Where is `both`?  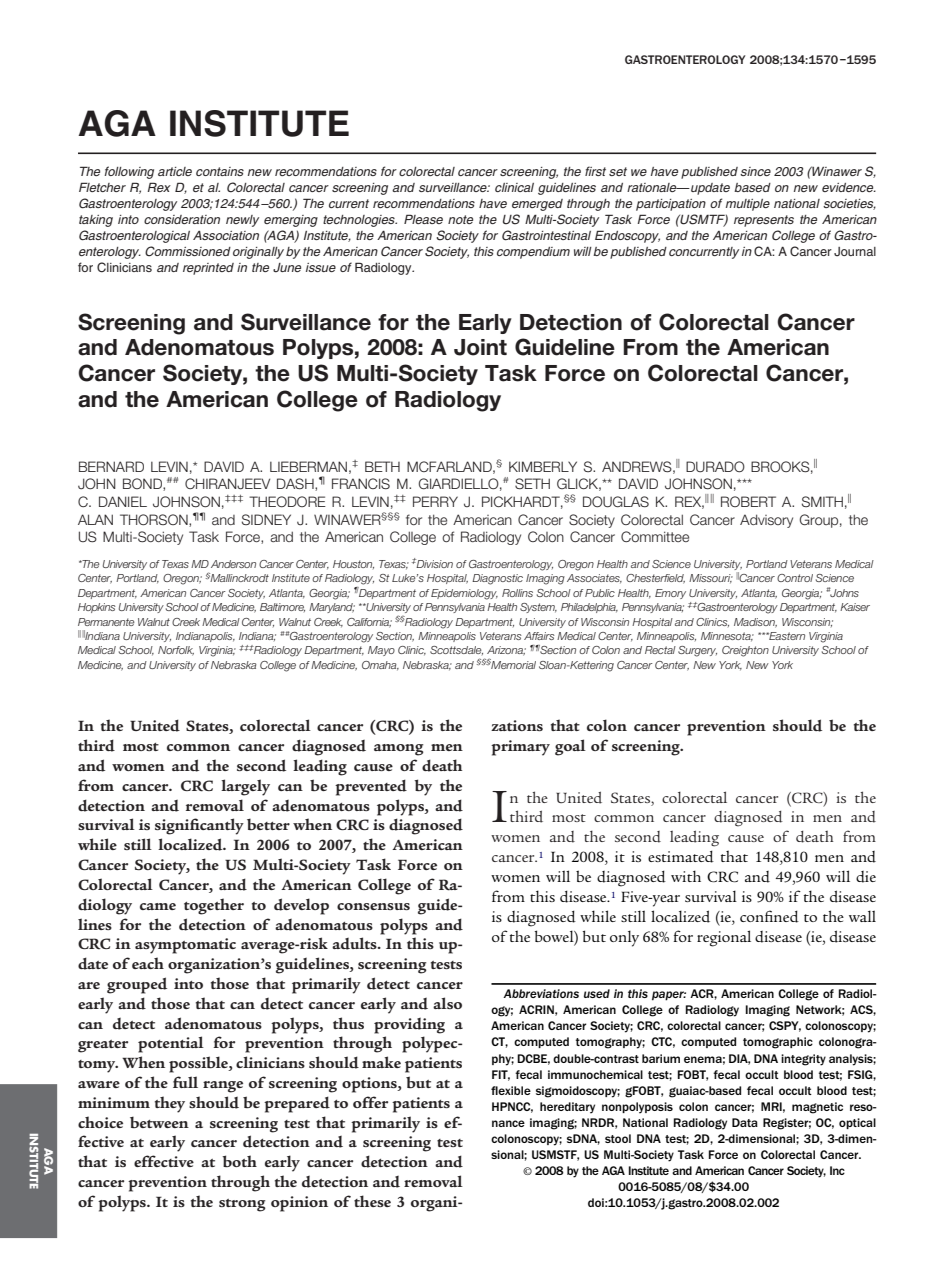
both is located at coordinates (239, 1161).
